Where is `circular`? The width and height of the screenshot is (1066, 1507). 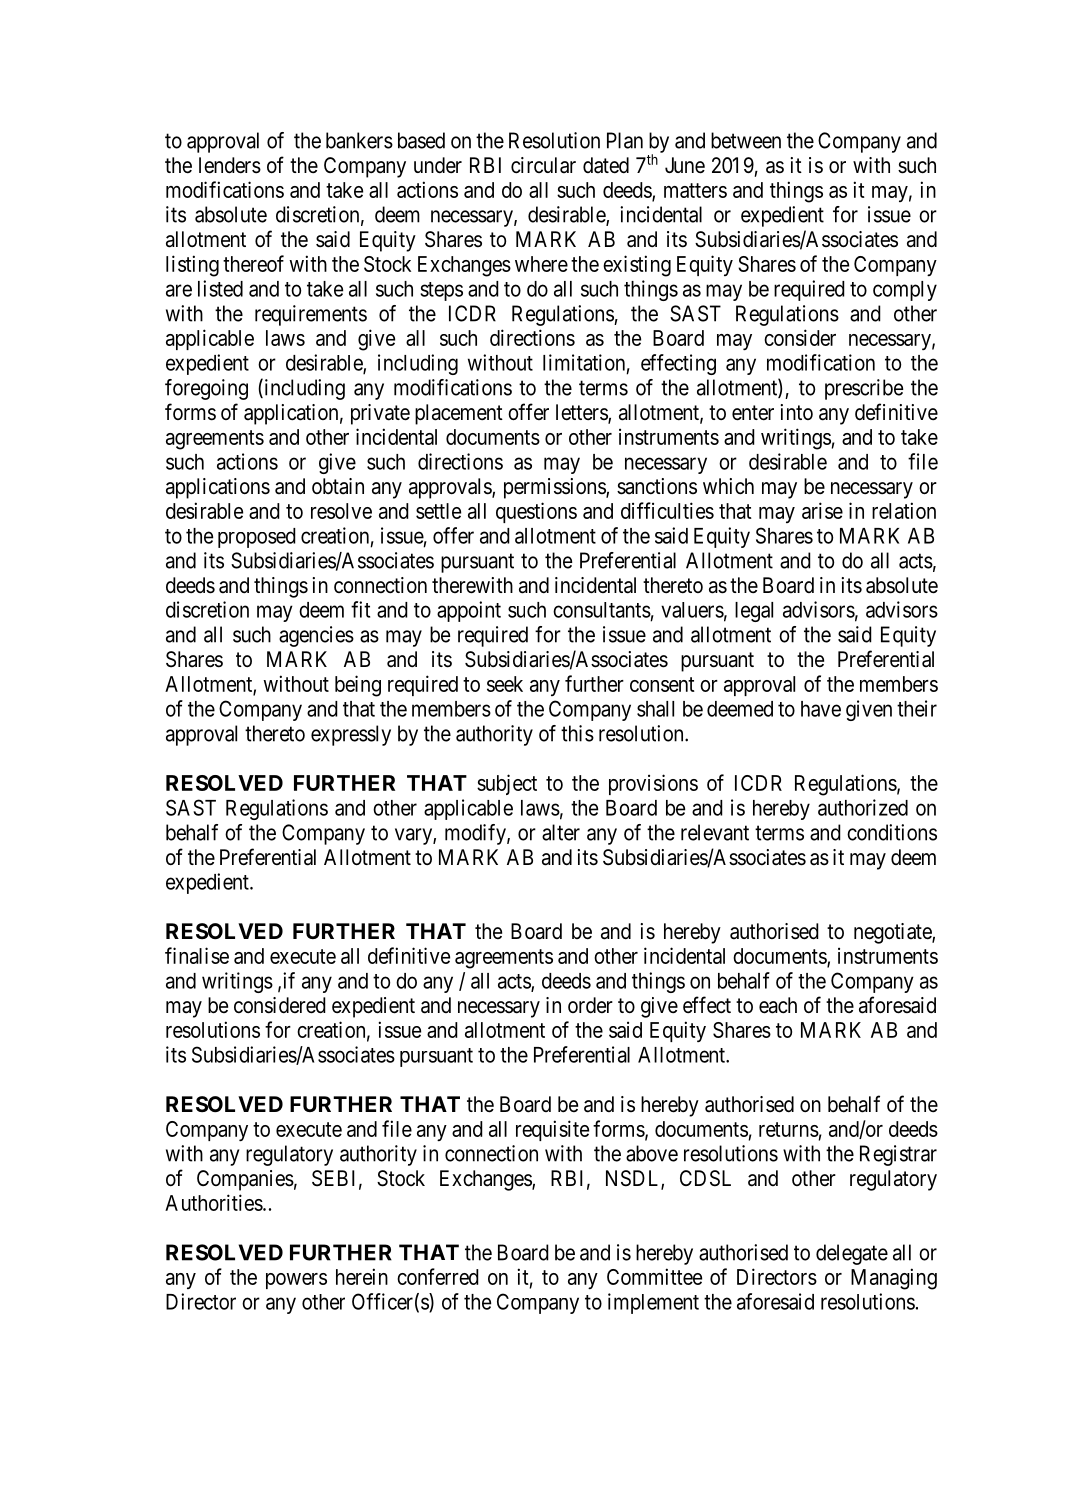 circular is located at coordinates (543, 165).
